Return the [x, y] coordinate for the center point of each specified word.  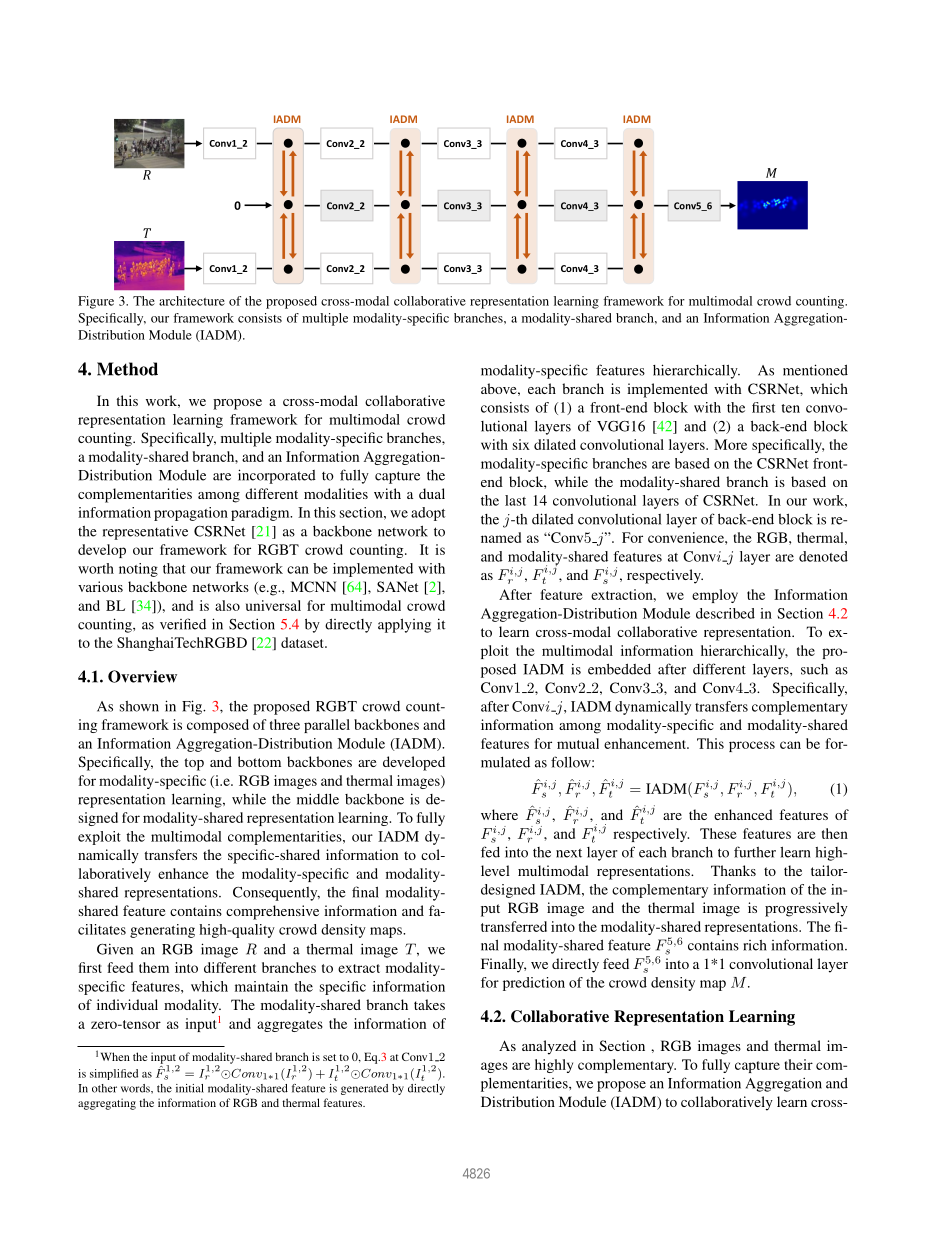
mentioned [815, 370]
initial [190, 1088]
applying [404, 625]
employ [715, 596]
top [194, 764]
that [174, 568]
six [521, 444]
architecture [192, 301]
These [718, 833]
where [499, 814]
